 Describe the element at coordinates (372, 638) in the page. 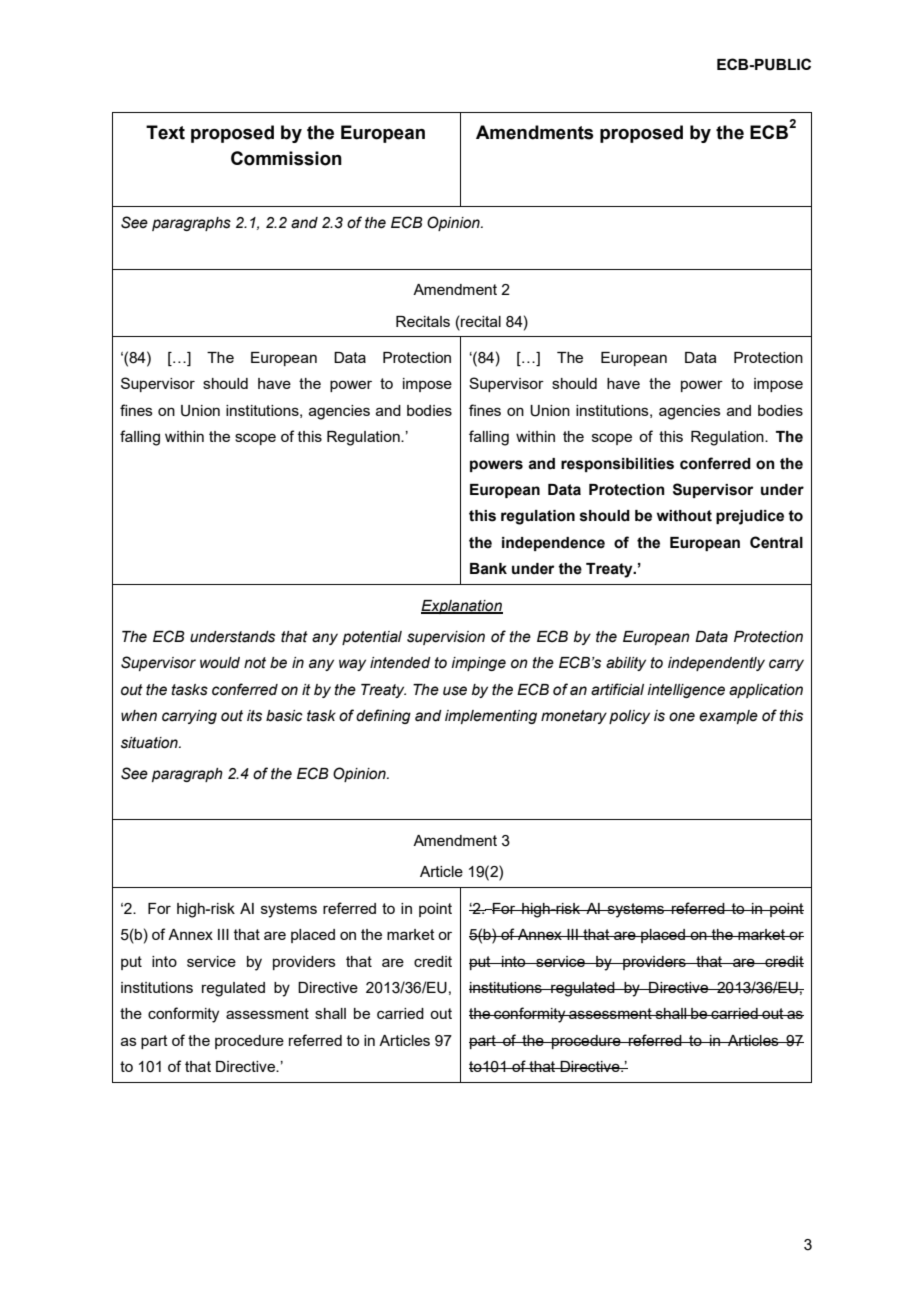

I see `potential` at that location.
